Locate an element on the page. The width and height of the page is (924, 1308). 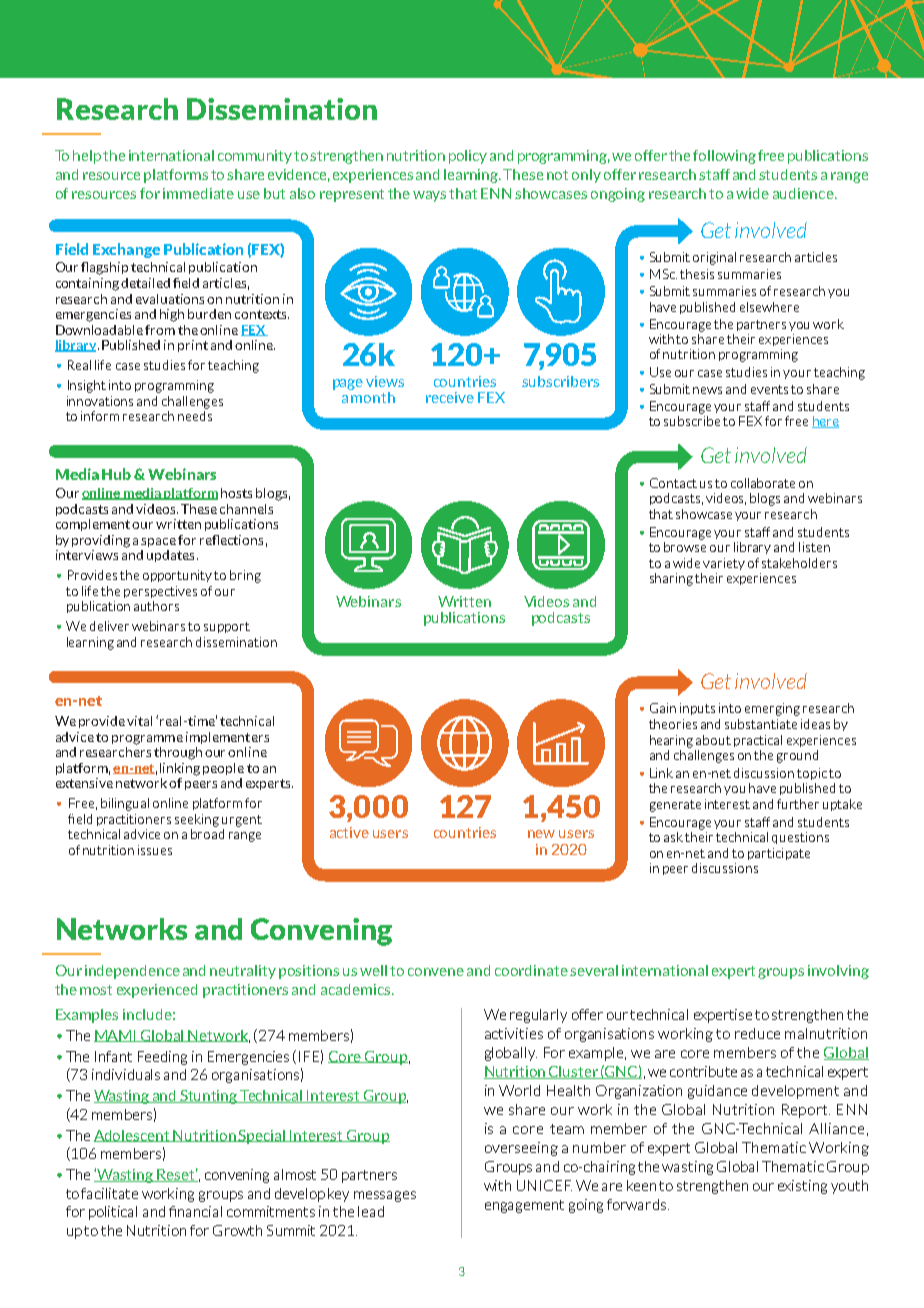
space is located at coordinates (158, 542).
